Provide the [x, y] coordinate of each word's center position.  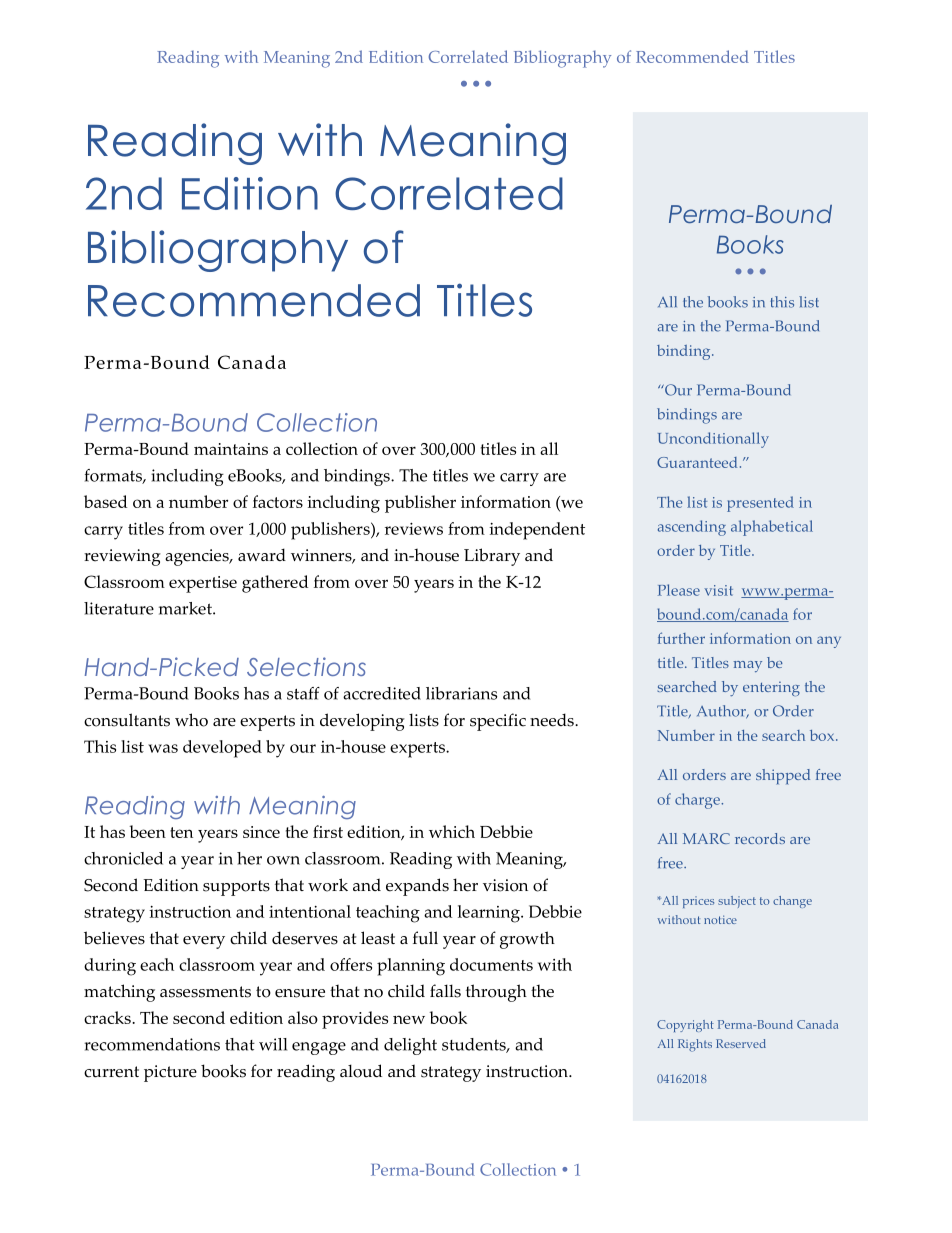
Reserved [741, 1043]
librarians [461, 693]
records [760, 838]
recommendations [152, 1044]
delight [410, 1046]
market [186, 608]
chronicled [123, 858]
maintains [231, 449]
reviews [414, 529]
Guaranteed [697, 462]
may [747, 666]
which [452, 831]
